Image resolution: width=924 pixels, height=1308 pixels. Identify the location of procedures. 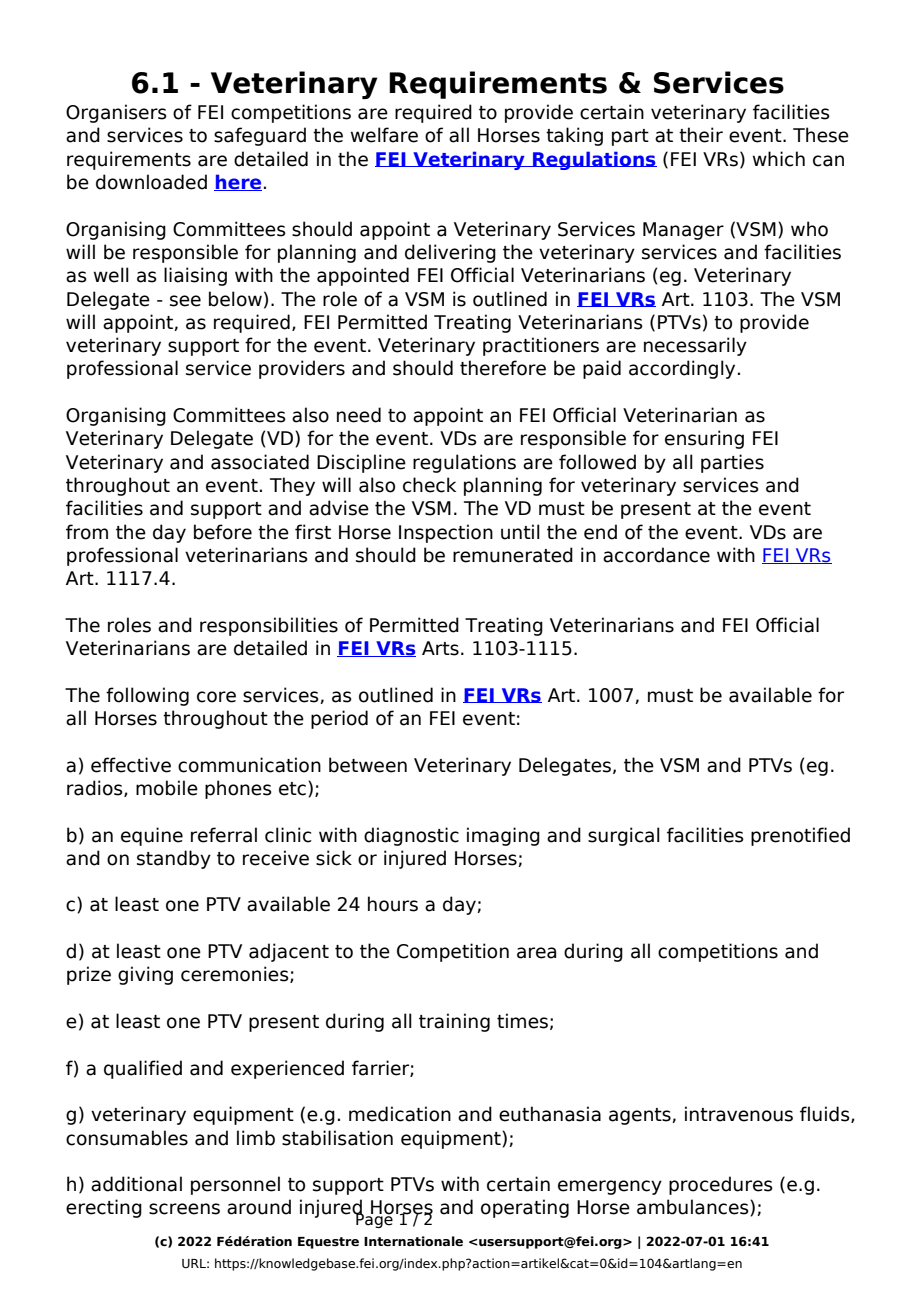
(721, 1185).
